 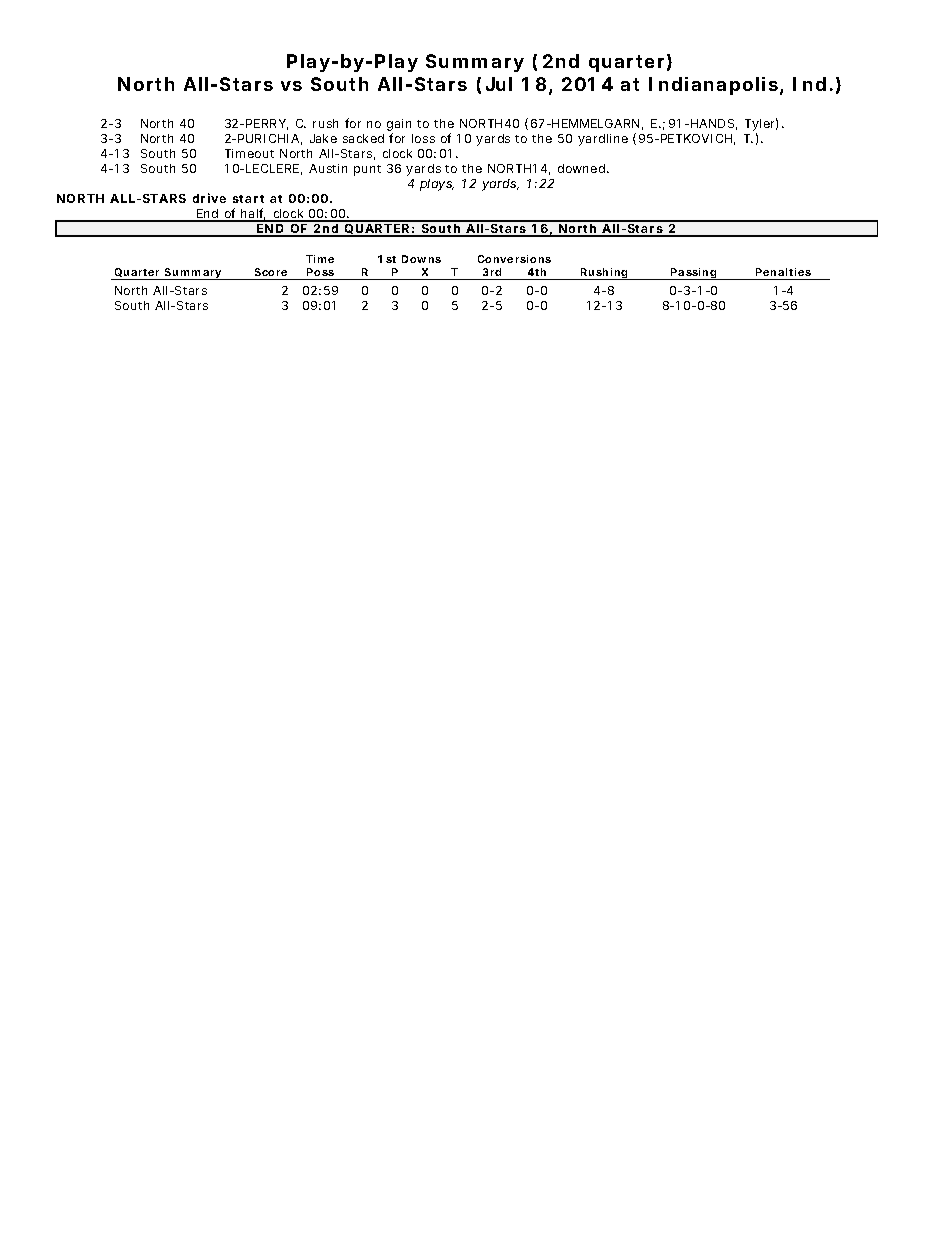 I want to click on Penalties, so click(x=783, y=272).
